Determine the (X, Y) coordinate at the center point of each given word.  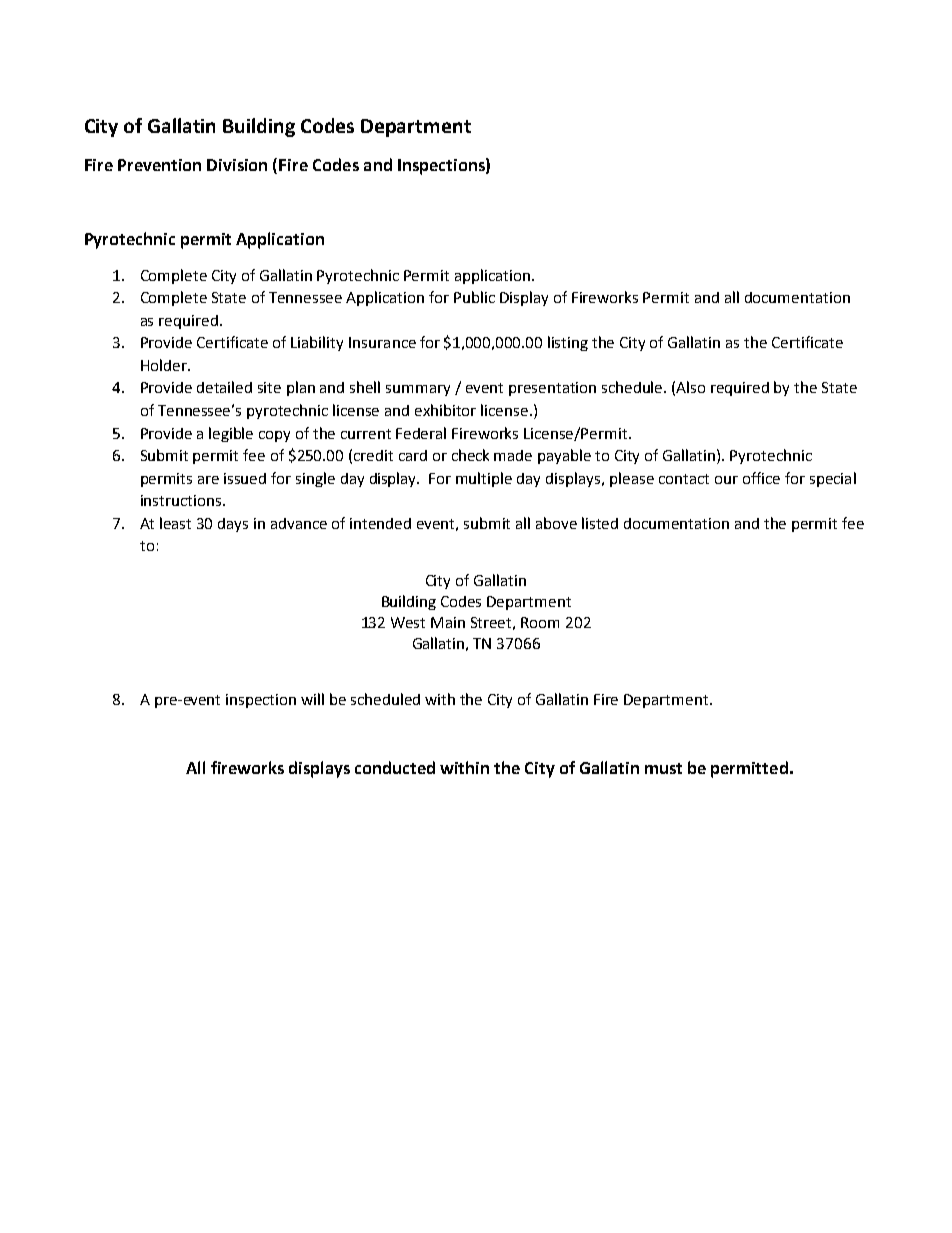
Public (474, 297)
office (761, 478)
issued (245, 478)
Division (237, 165)
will (312, 699)
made (513, 455)
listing (568, 343)
